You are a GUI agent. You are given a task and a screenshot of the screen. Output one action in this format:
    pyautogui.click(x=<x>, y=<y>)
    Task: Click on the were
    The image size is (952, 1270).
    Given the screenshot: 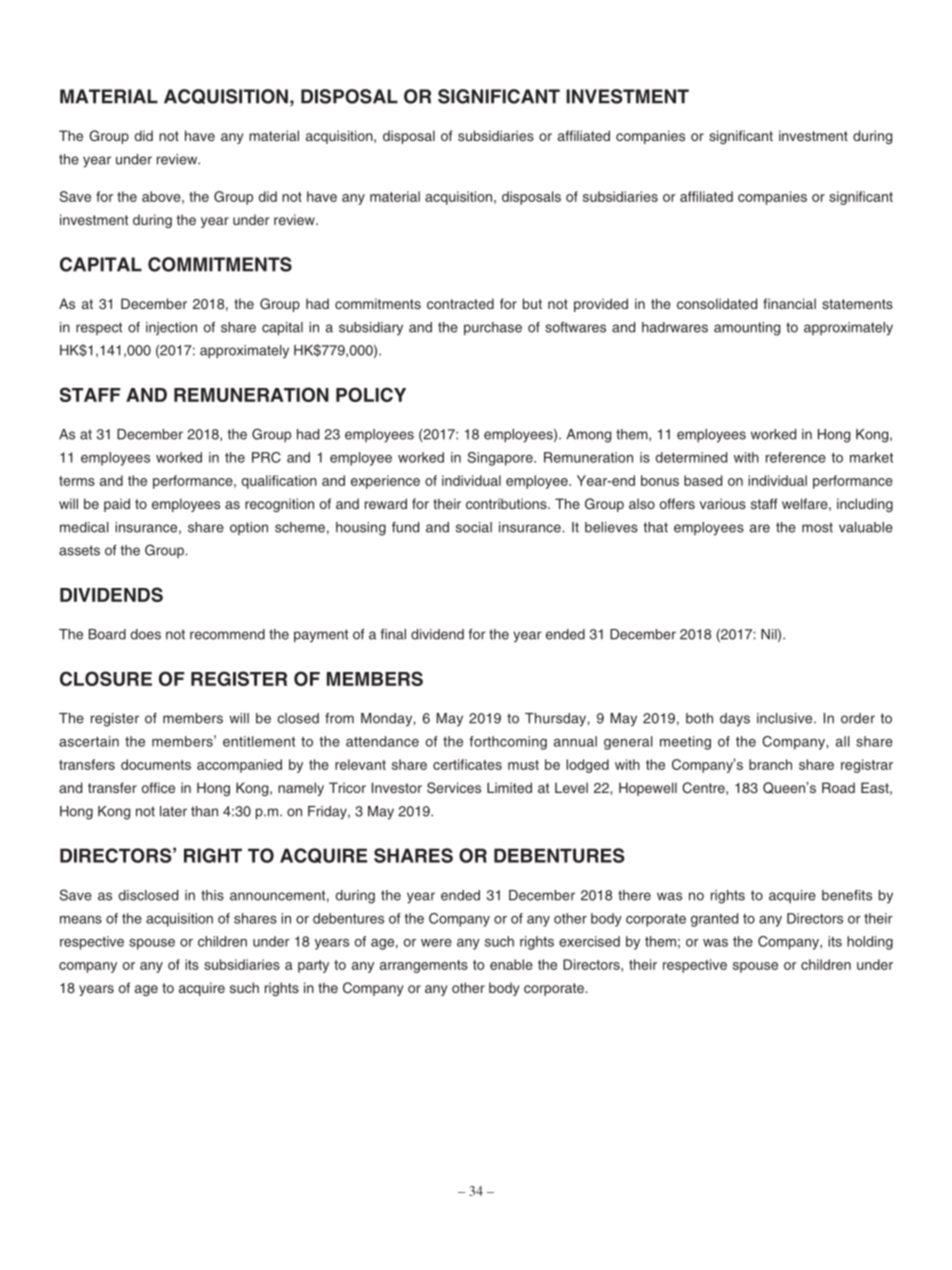 What is the action you would take?
    pyautogui.click(x=436, y=943)
